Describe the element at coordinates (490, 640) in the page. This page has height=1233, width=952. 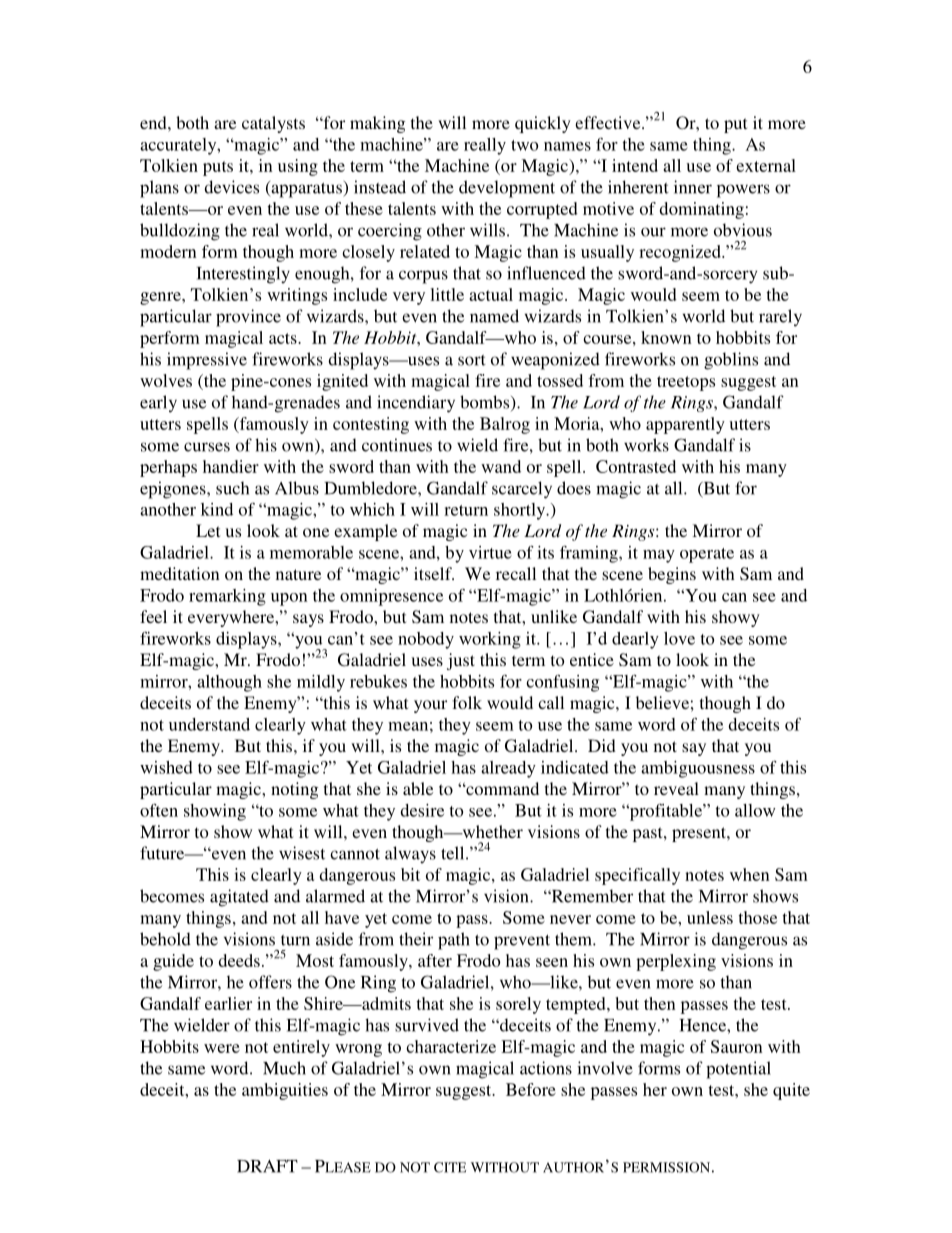
I see `working` at that location.
